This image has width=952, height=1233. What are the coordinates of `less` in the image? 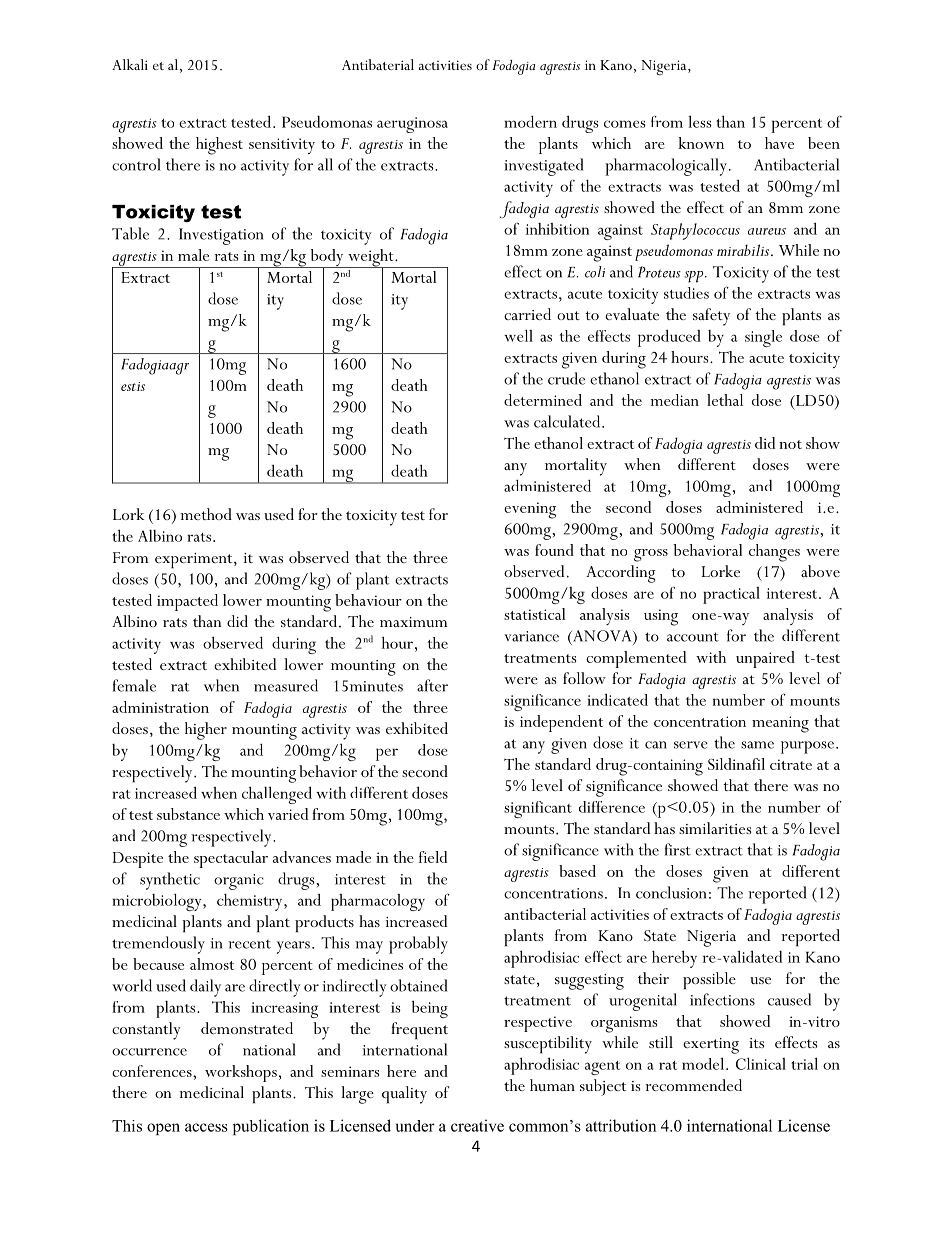 It's located at (700, 121).
